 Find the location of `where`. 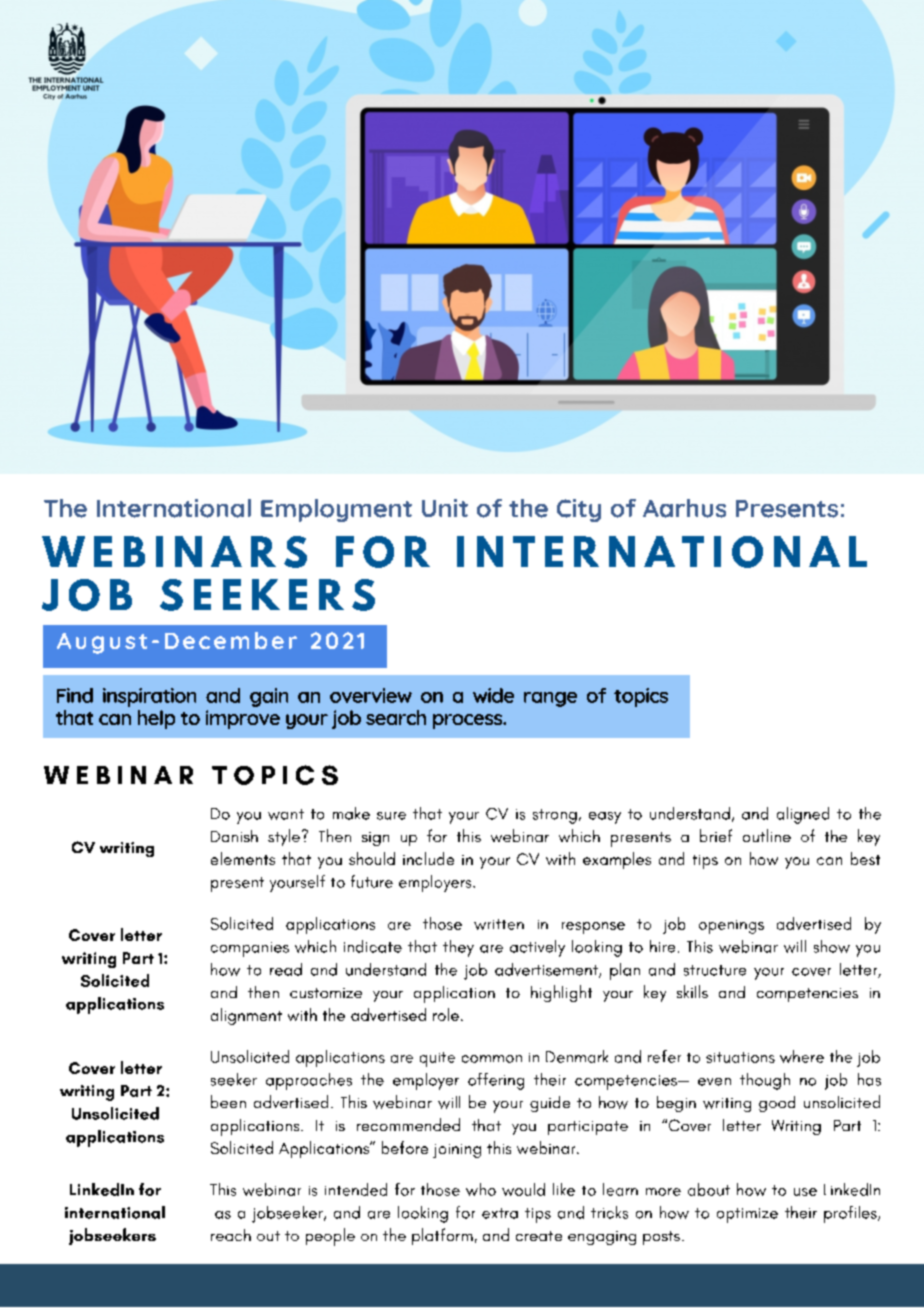

where is located at coordinates (802, 1056).
